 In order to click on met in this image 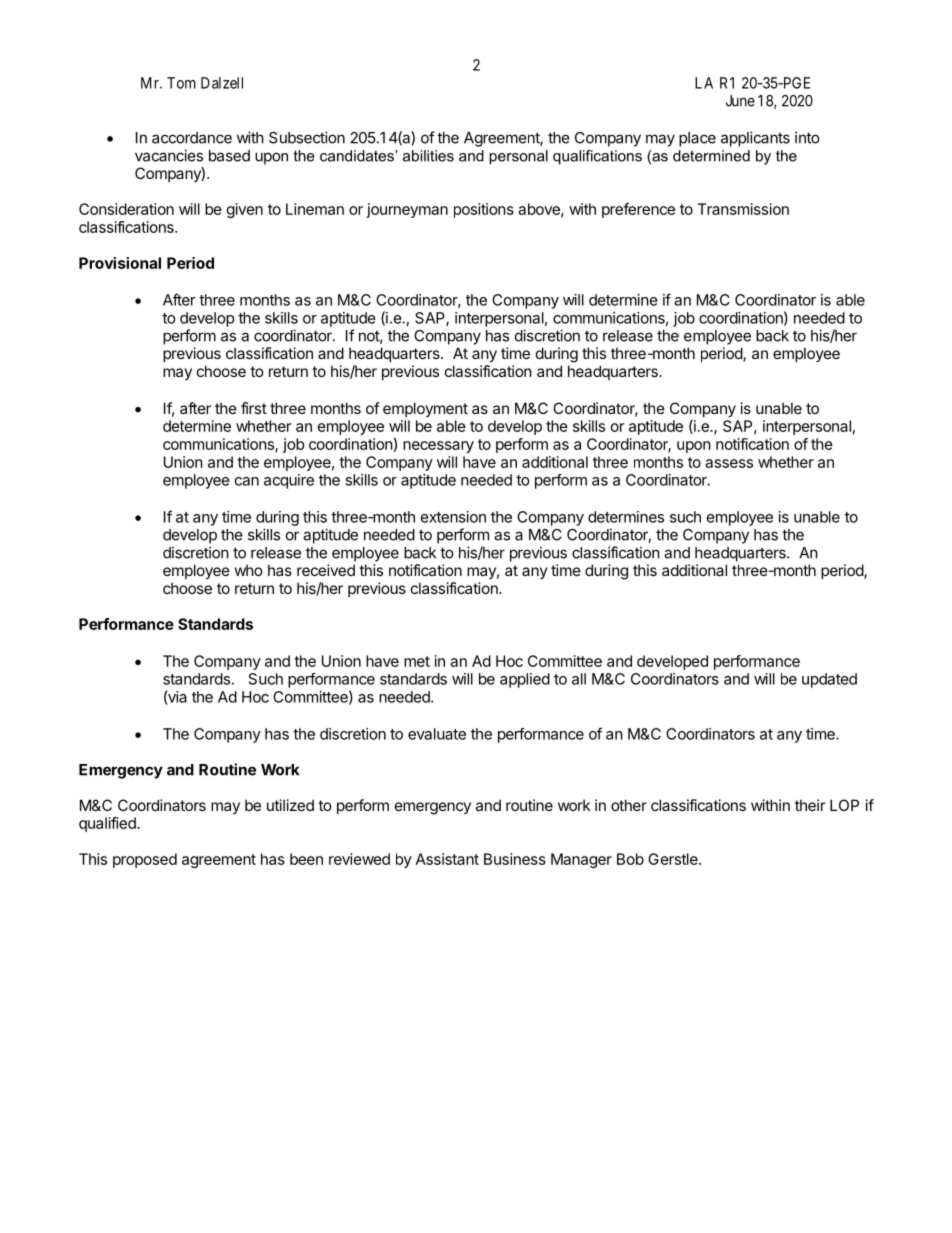, I will do `click(417, 661)`.
